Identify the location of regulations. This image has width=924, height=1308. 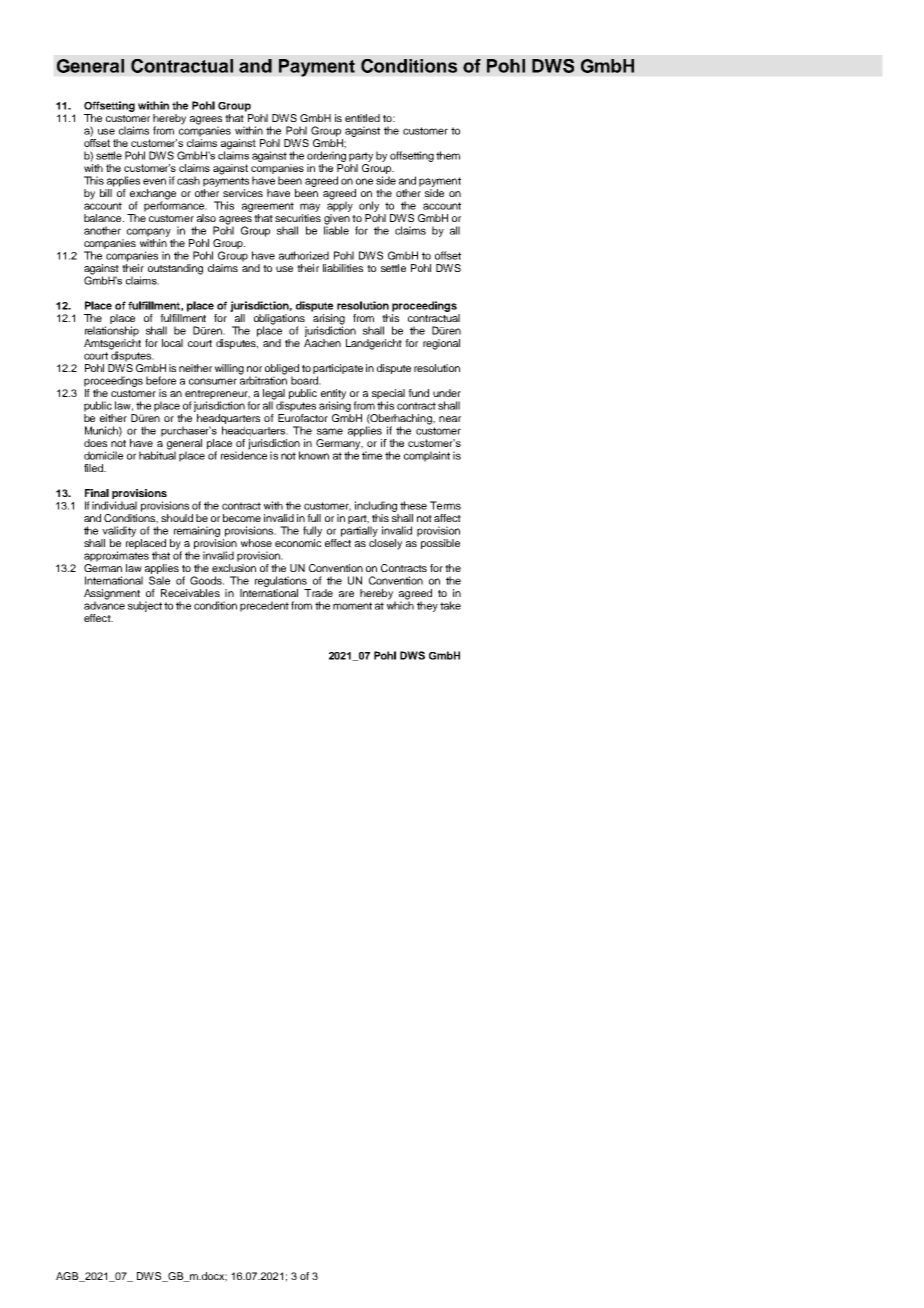
(282, 583).
